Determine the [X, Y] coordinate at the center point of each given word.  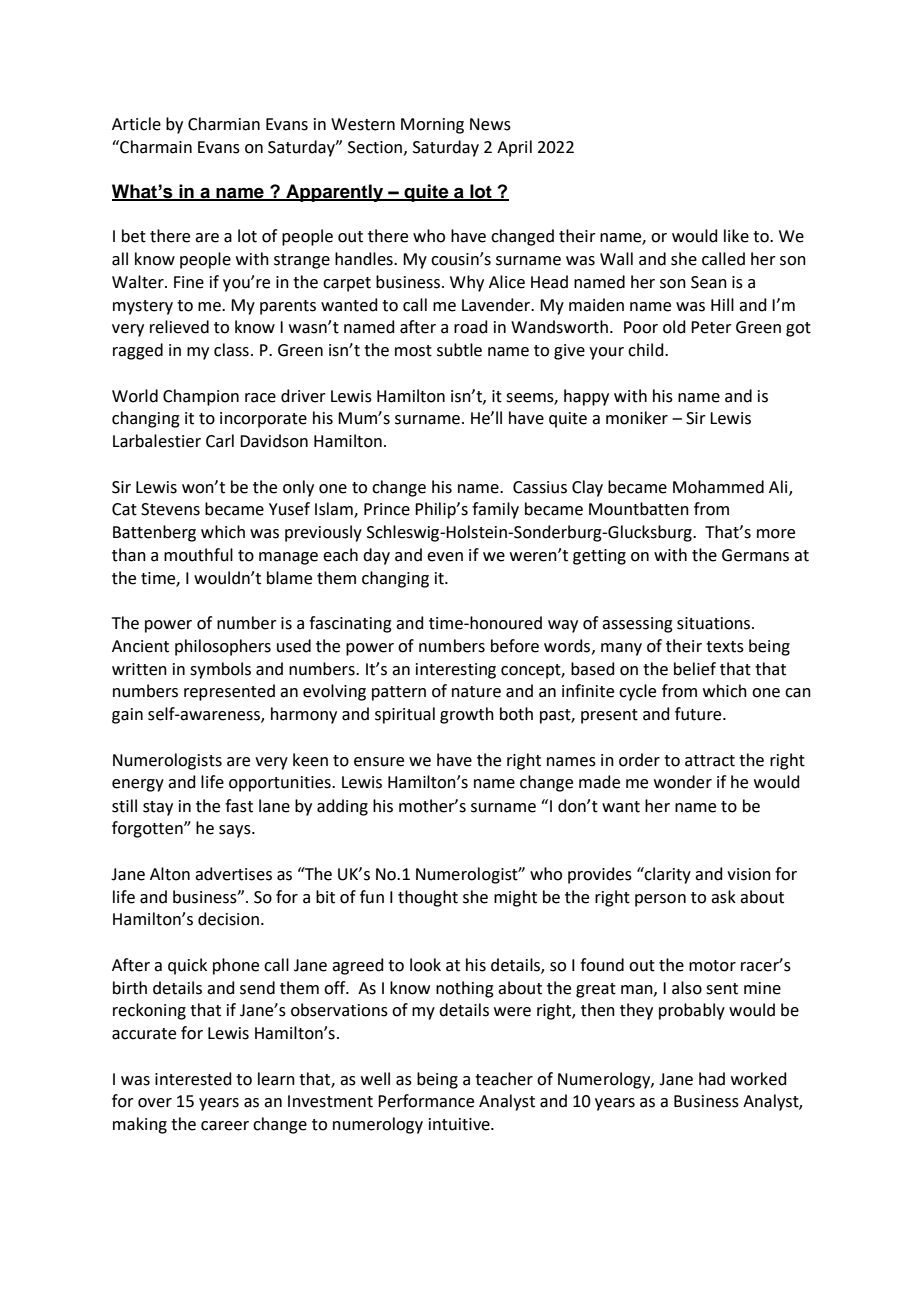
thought [428, 898]
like [736, 236]
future [699, 714]
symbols [220, 670]
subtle [459, 350]
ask [723, 897]
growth [467, 715]
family [495, 510]
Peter [711, 327]
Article [136, 124]
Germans [755, 555]
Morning [432, 126]
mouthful [198, 555]
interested [193, 1079]
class [231, 350]
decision [228, 919]
